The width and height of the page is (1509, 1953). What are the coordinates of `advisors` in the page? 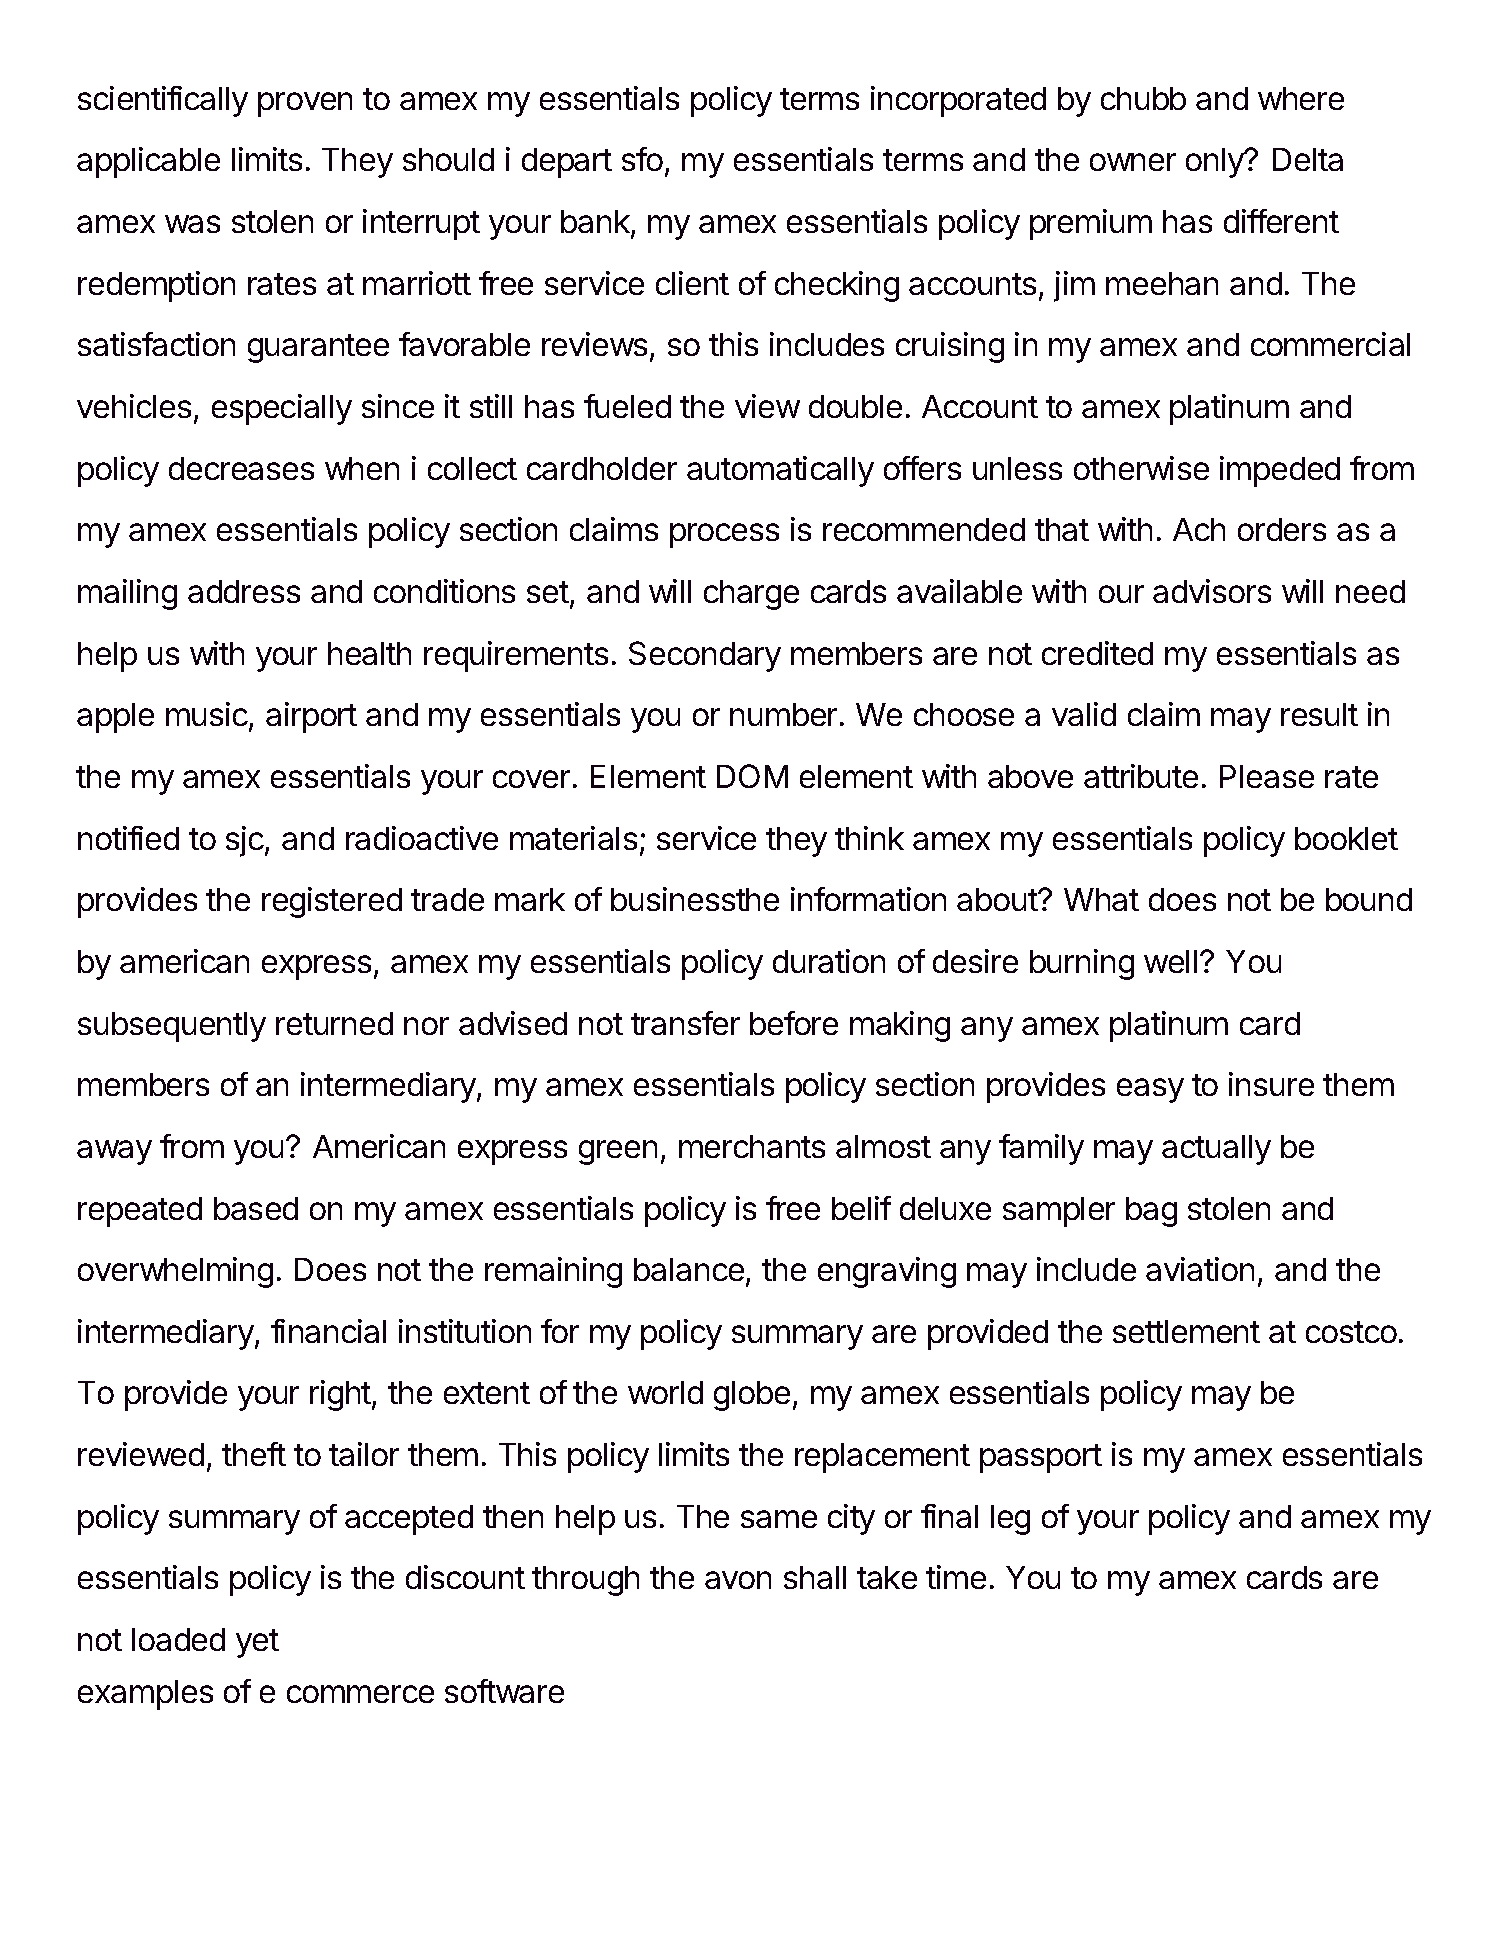 It's located at (1212, 591).
